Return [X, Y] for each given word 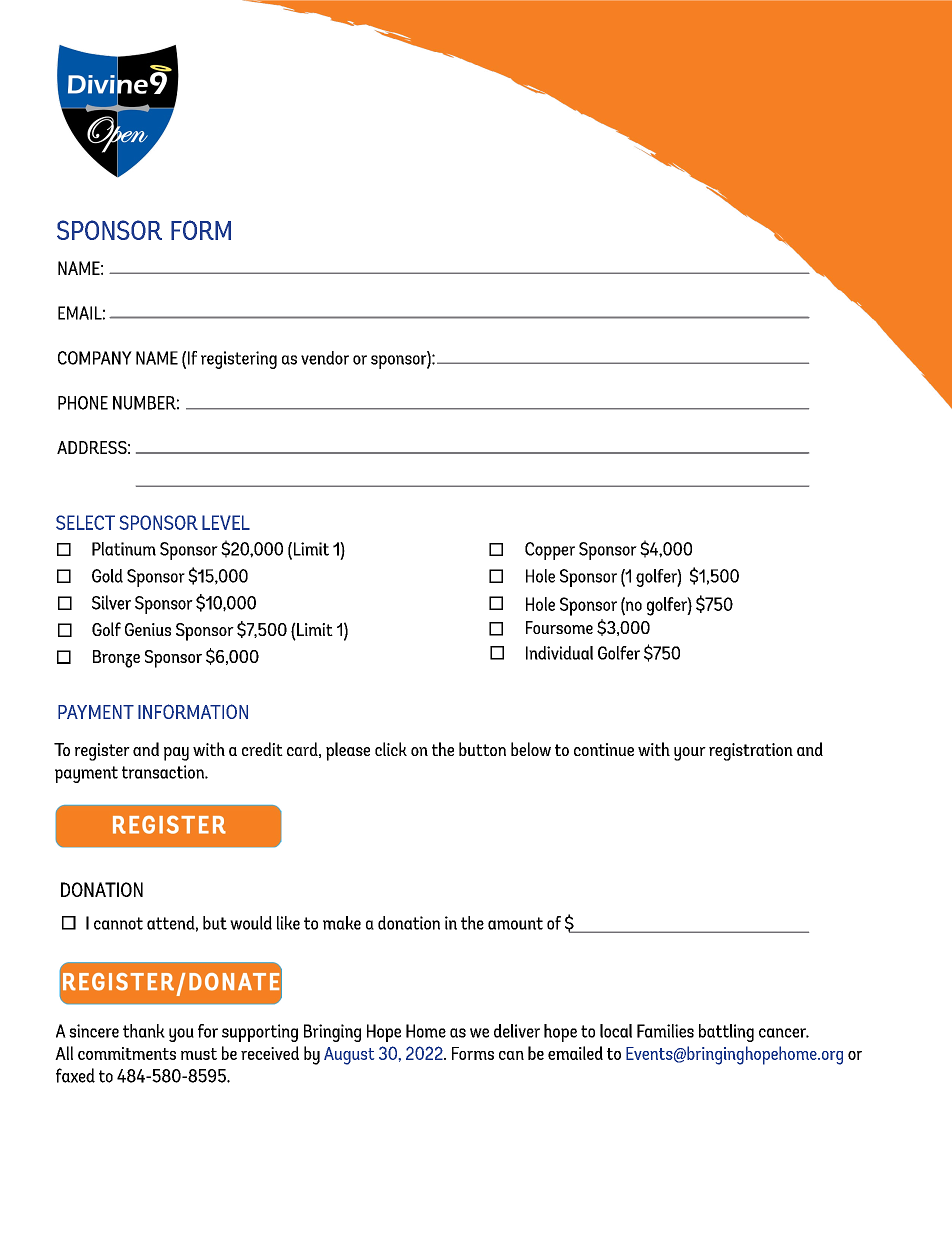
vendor [325, 358]
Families [665, 1031]
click [391, 749]
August [349, 1056]
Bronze [116, 659]
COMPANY [95, 358]
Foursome [559, 627]
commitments [127, 1053]
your [690, 754]
